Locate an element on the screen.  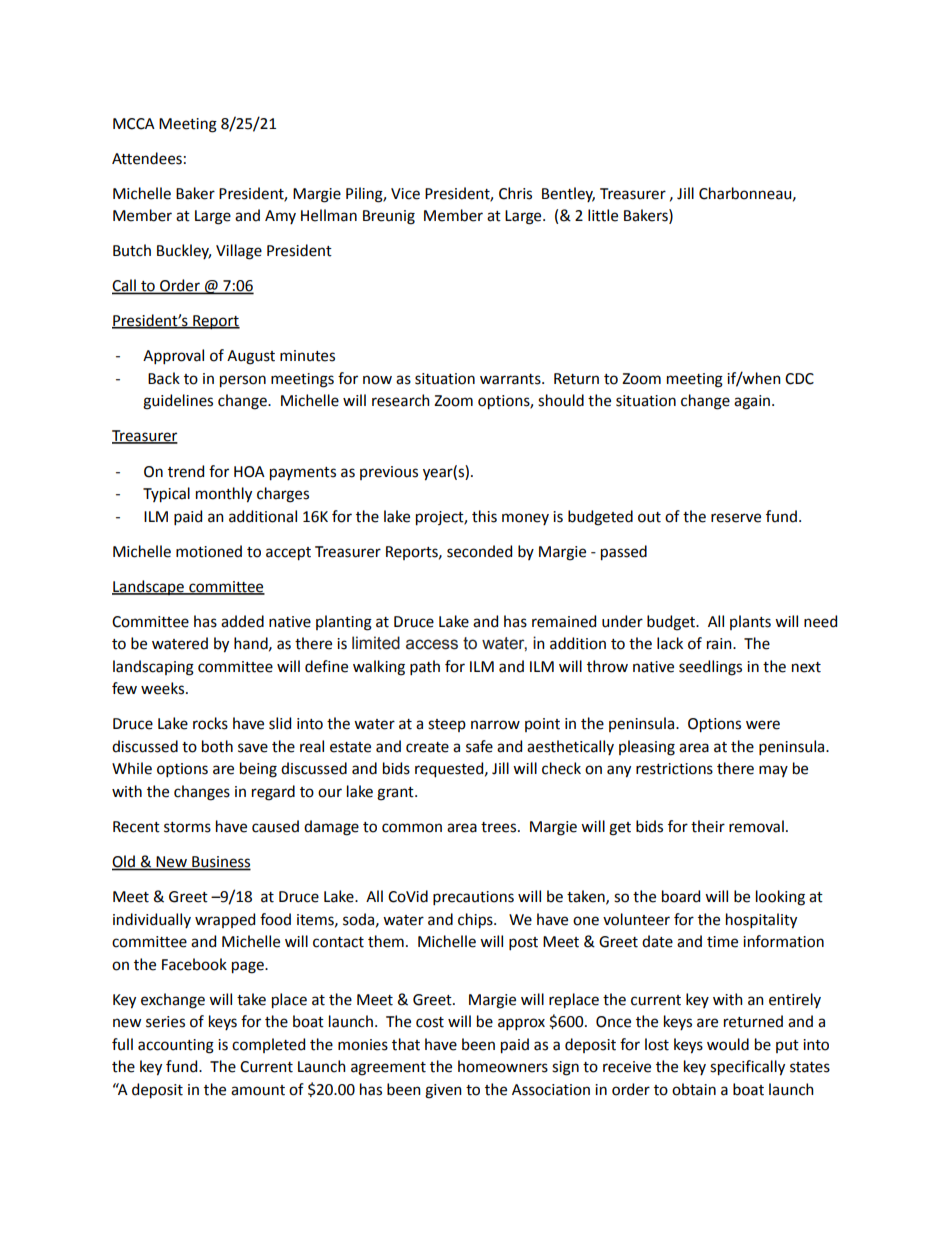
added is located at coordinates (242, 621).
